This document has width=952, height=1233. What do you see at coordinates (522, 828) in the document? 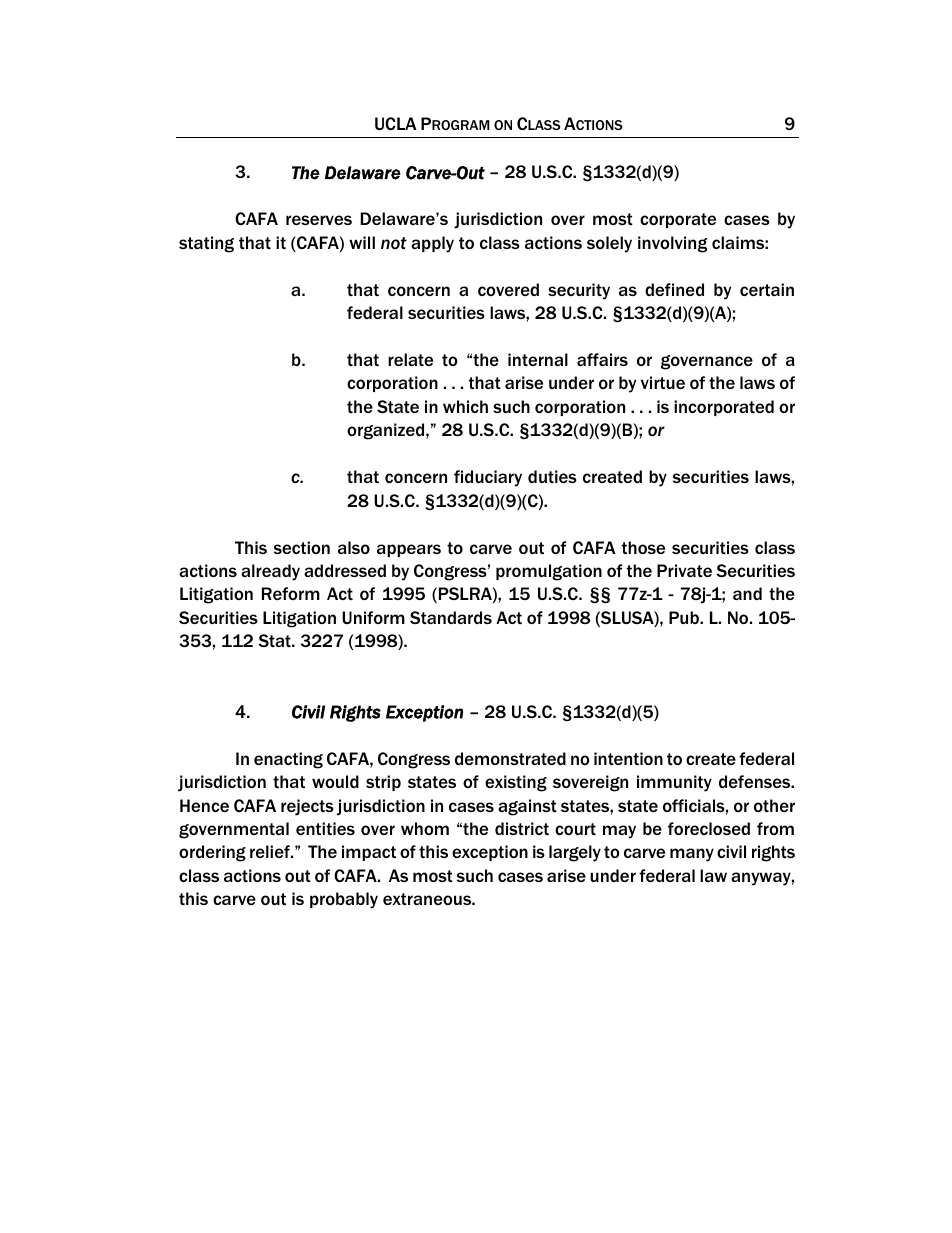
I see `district` at bounding box center [522, 828].
